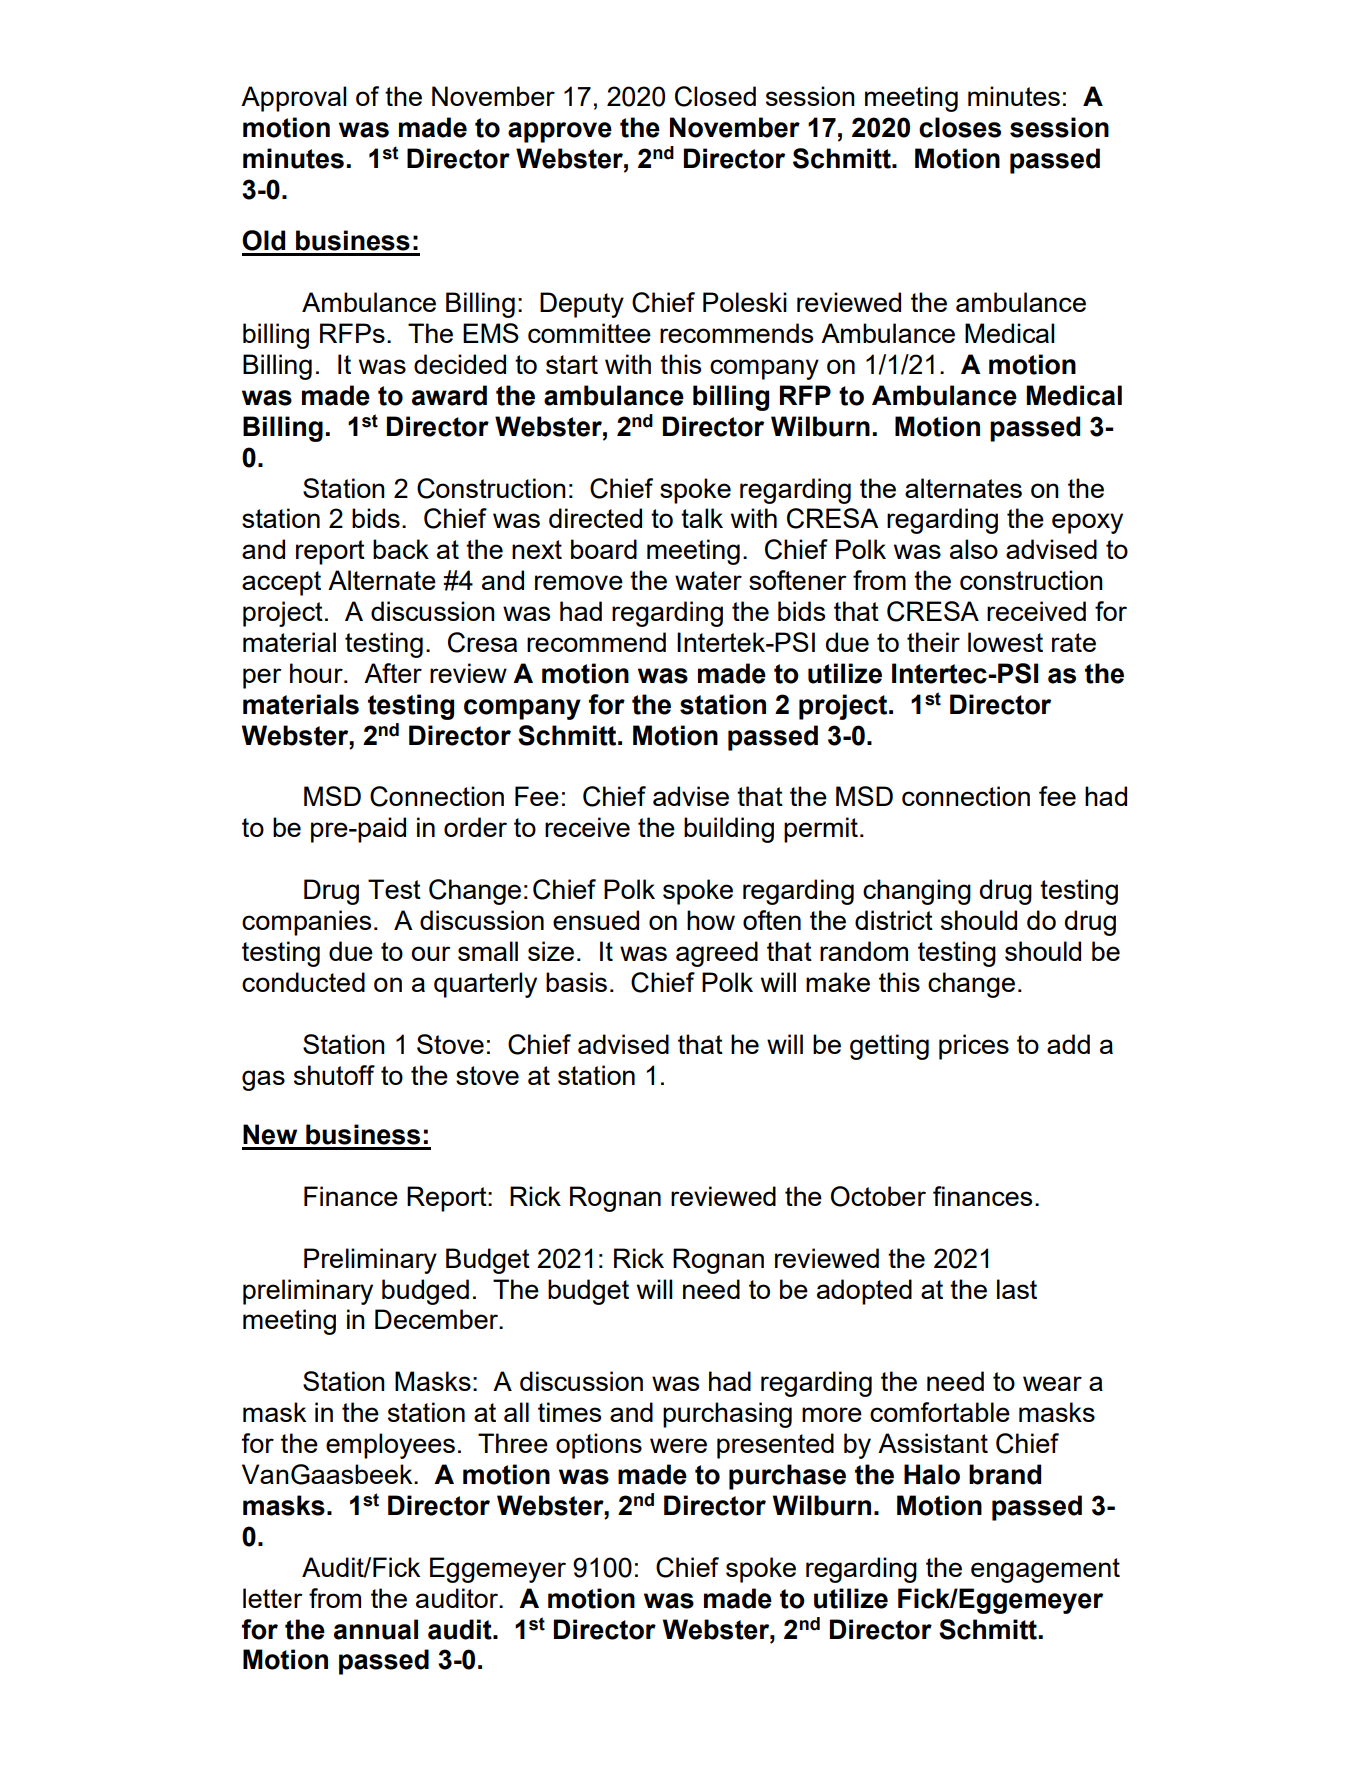 The image size is (1371, 1774). What do you see at coordinates (715, 96) in the image?
I see `Closed` at bounding box center [715, 96].
